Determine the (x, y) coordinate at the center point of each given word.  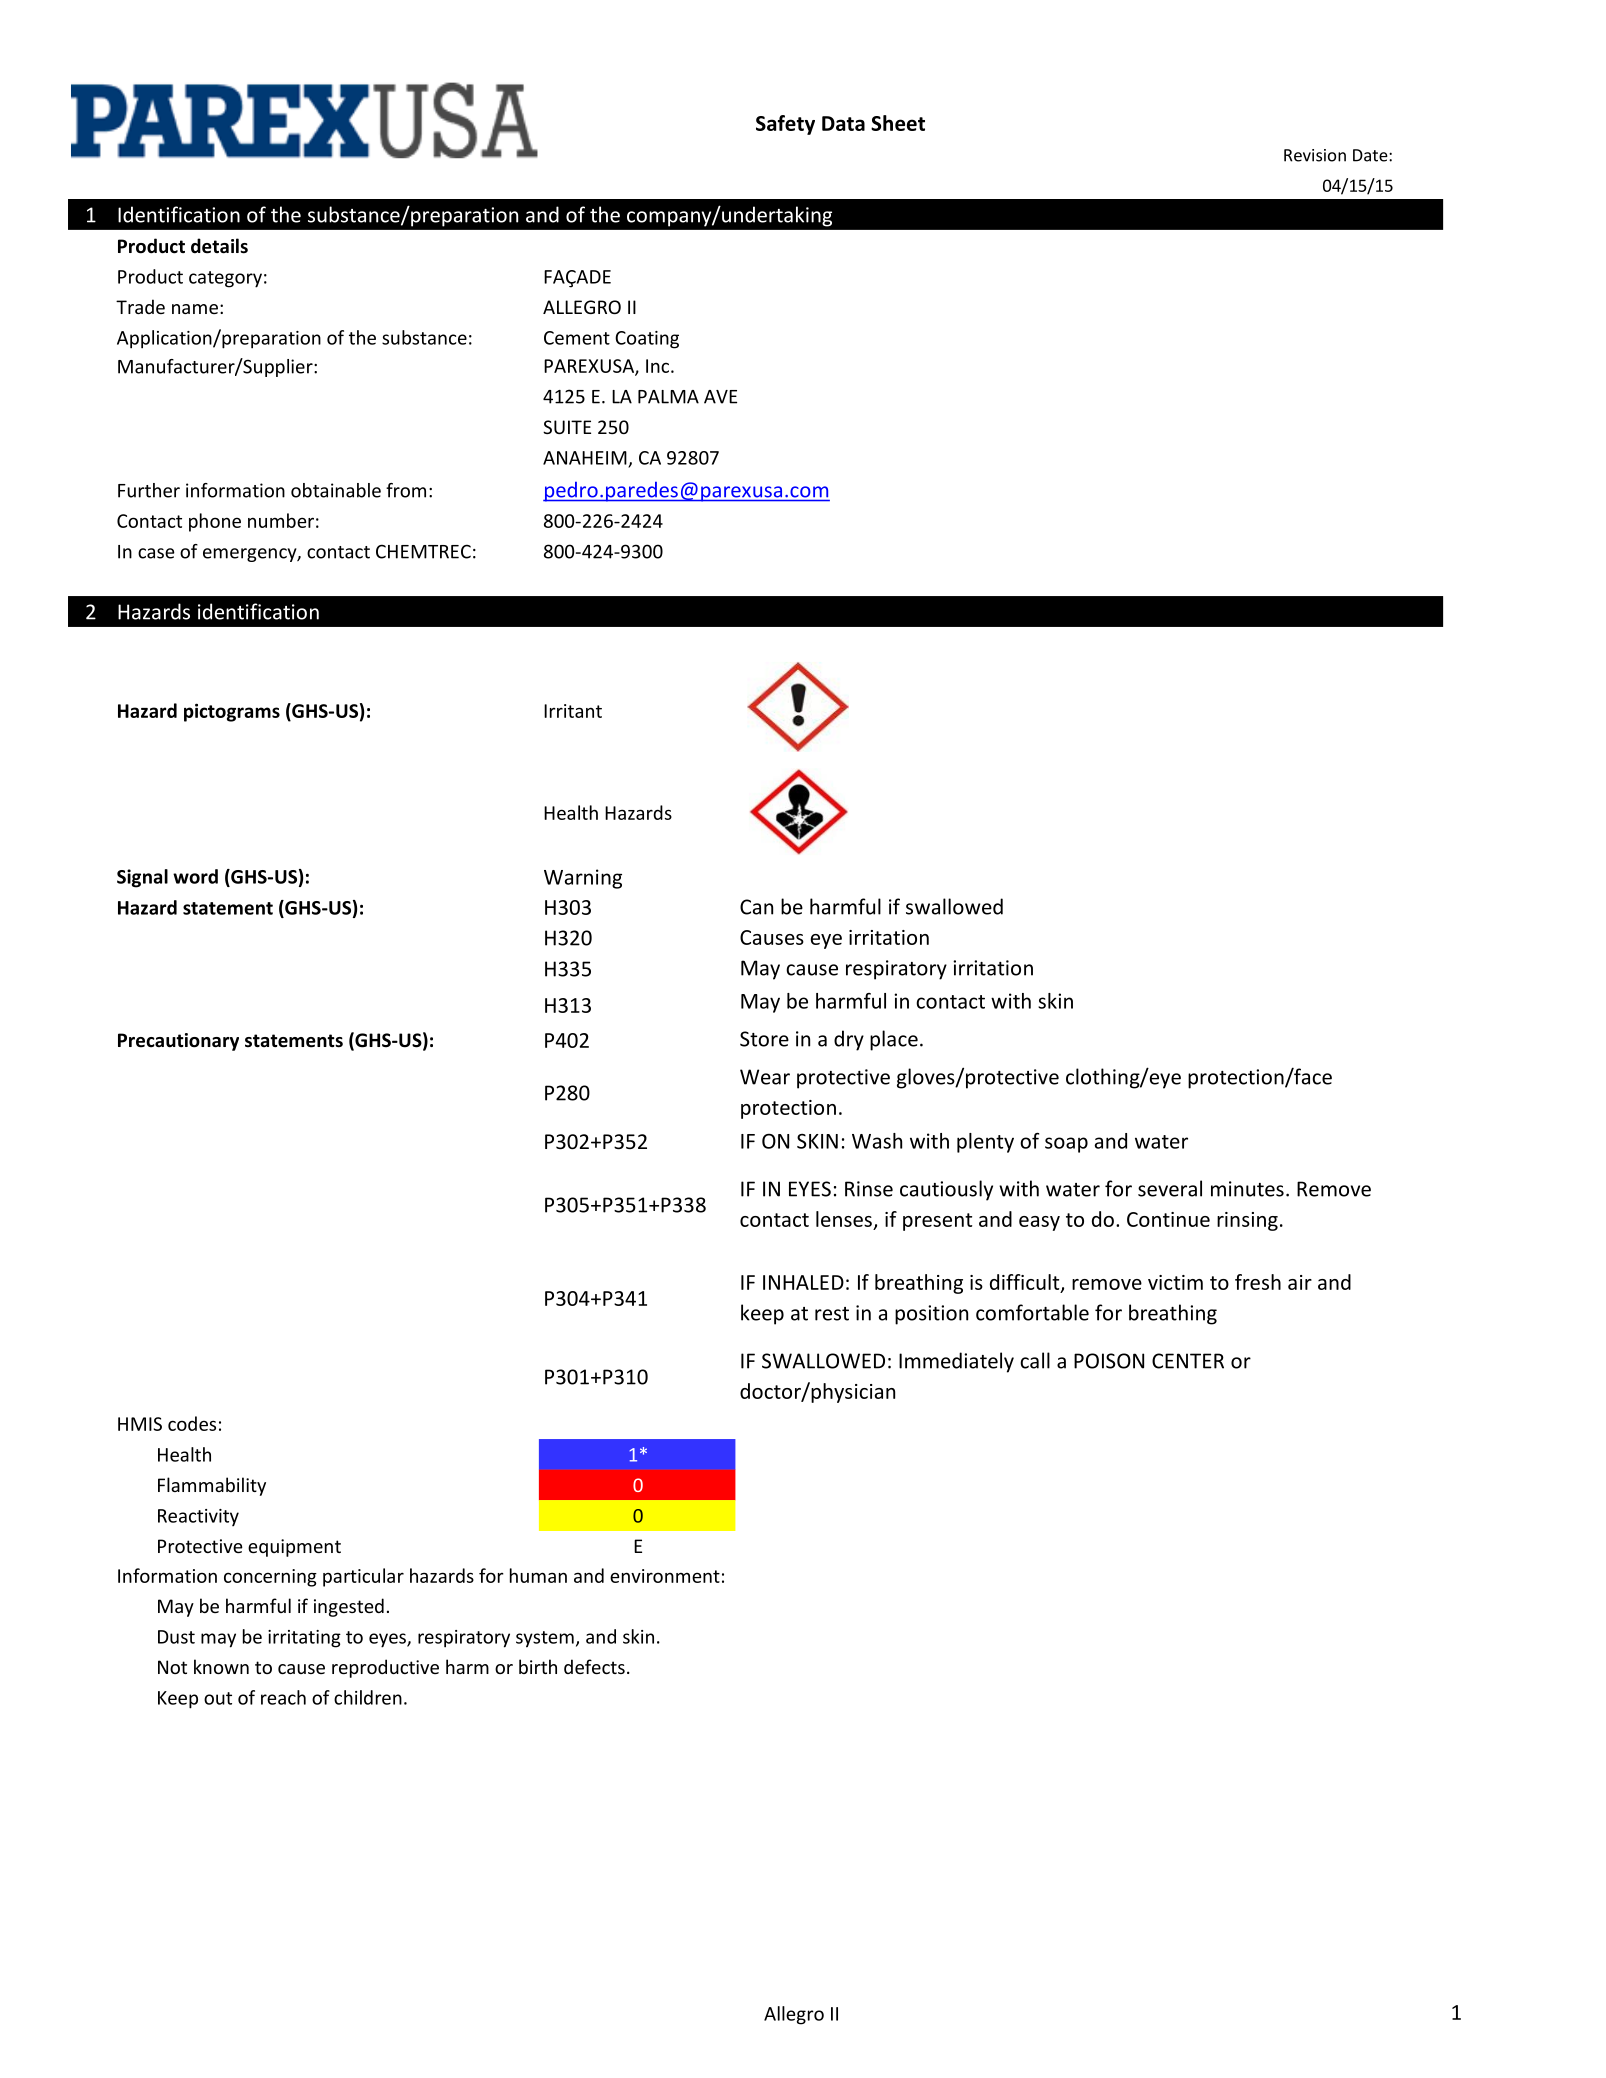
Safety (785, 125)
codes (192, 1423)
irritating (304, 1639)
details (219, 246)
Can (756, 907)
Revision (1315, 155)
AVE (720, 397)
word (195, 876)
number (281, 520)
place (894, 1040)
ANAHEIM (586, 459)
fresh (1258, 1282)
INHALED (803, 1282)
